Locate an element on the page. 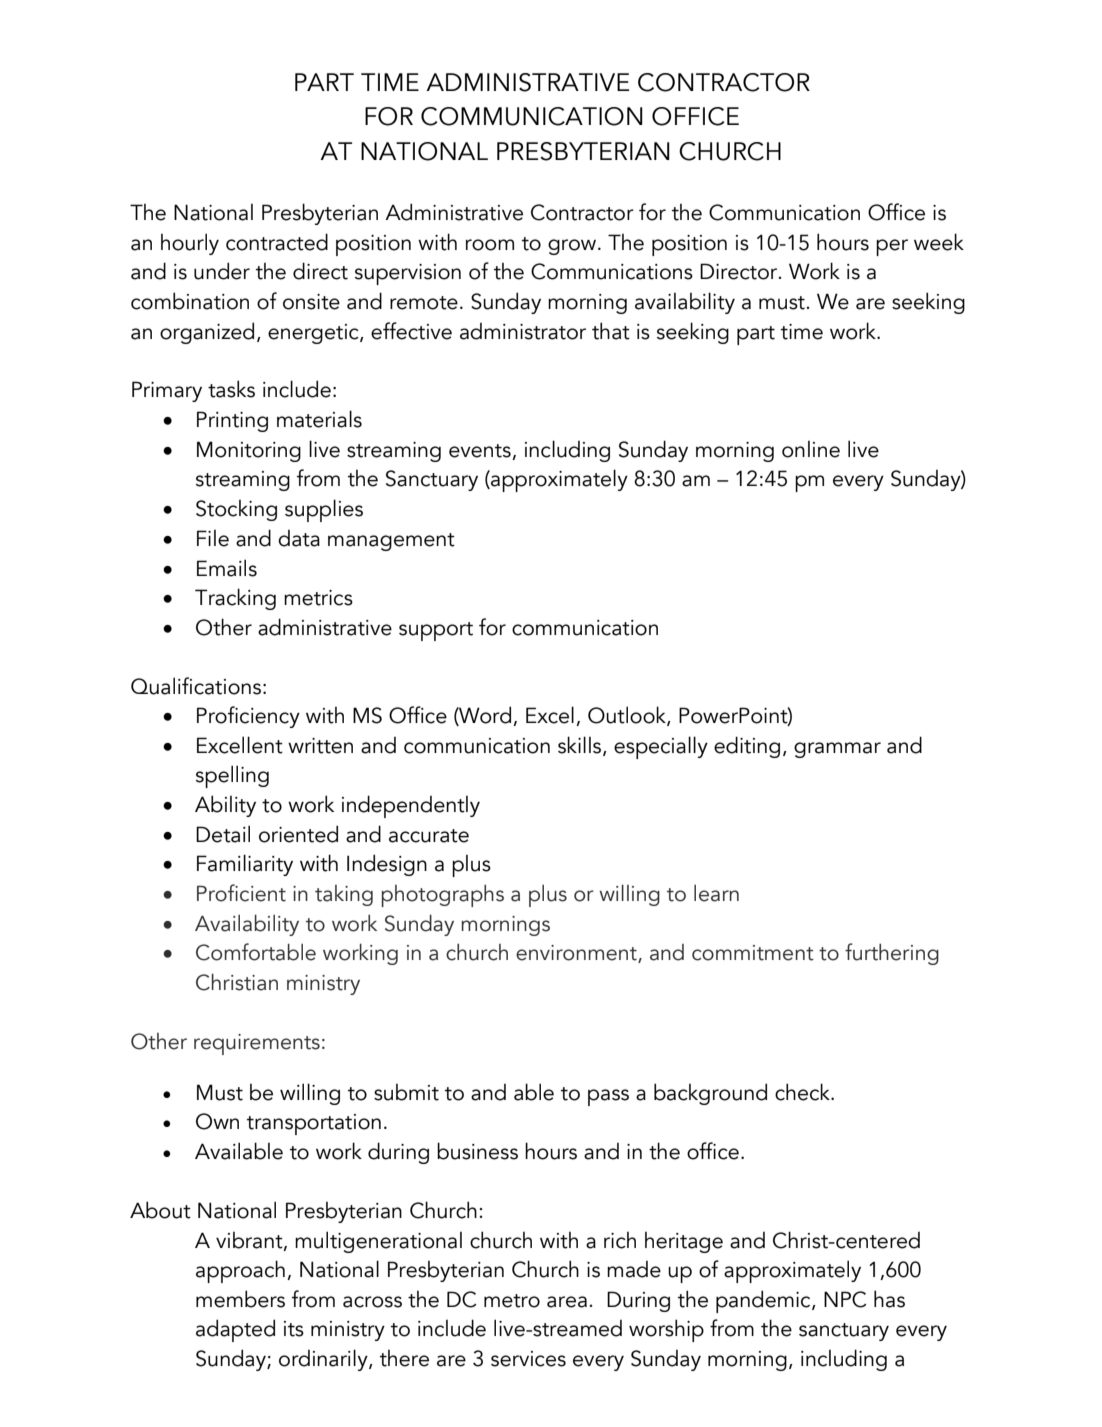 This image has height=1427, width=1102. NPC is located at coordinates (845, 1299).
